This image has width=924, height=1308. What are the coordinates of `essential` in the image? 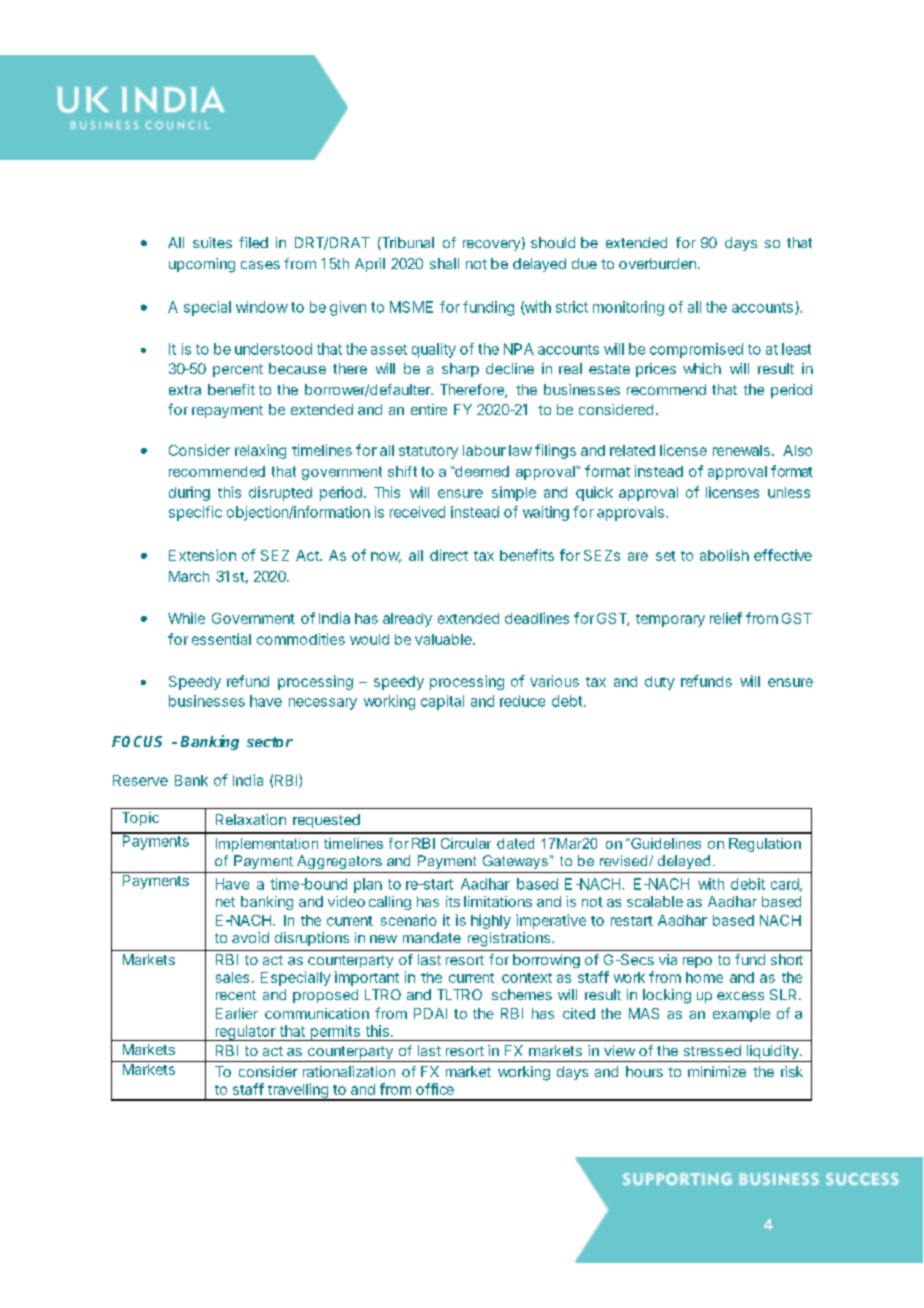 It's located at (221, 639).
